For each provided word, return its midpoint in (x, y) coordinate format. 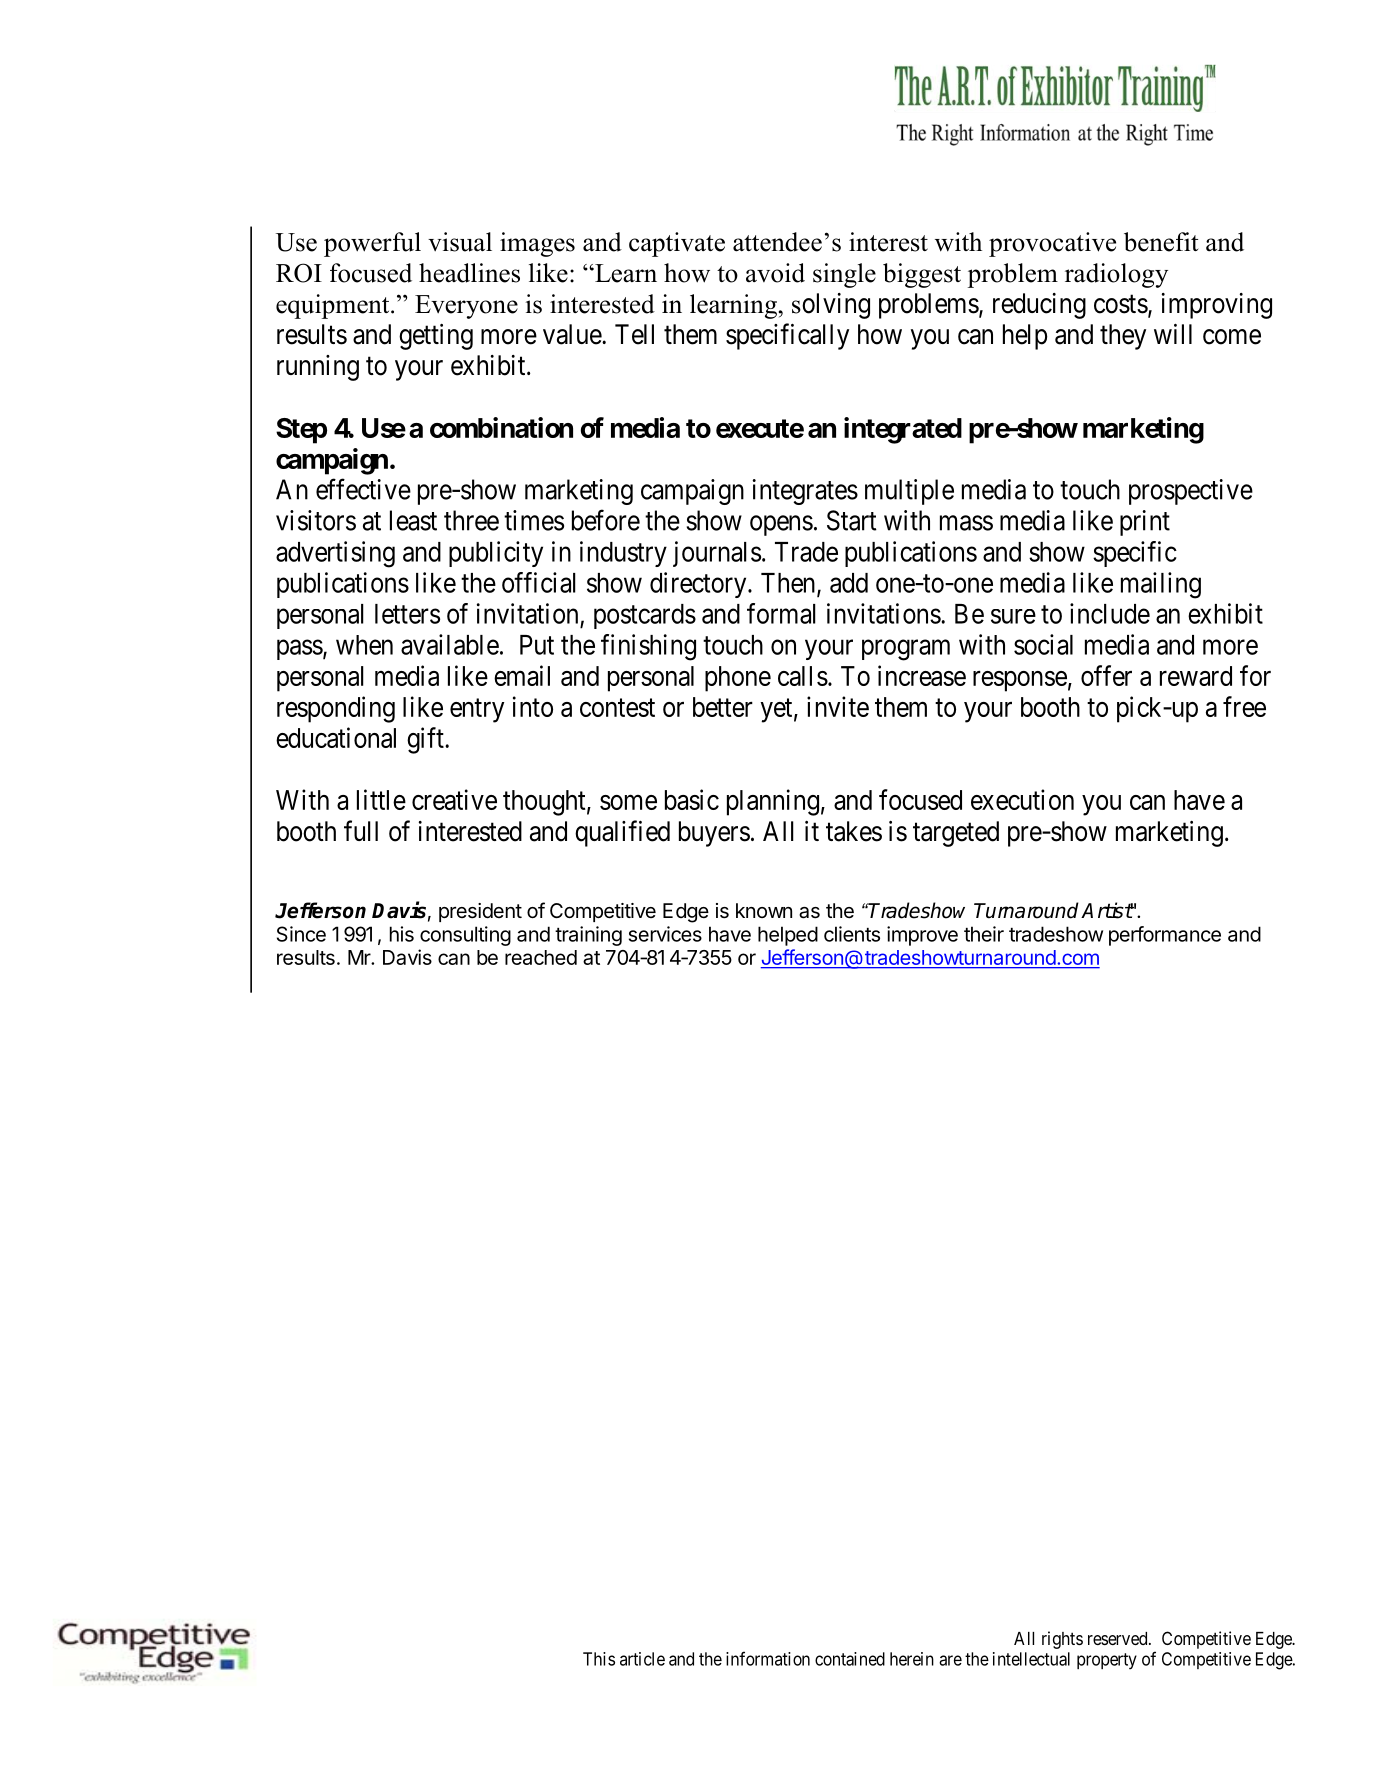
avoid (775, 273)
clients (852, 934)
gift (426, 740)
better (723, 707)
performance (1165, 936)
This (599, 1659)
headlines (469, 273)
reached (541, 957)
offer (1106, 675)
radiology (1116, 275)
